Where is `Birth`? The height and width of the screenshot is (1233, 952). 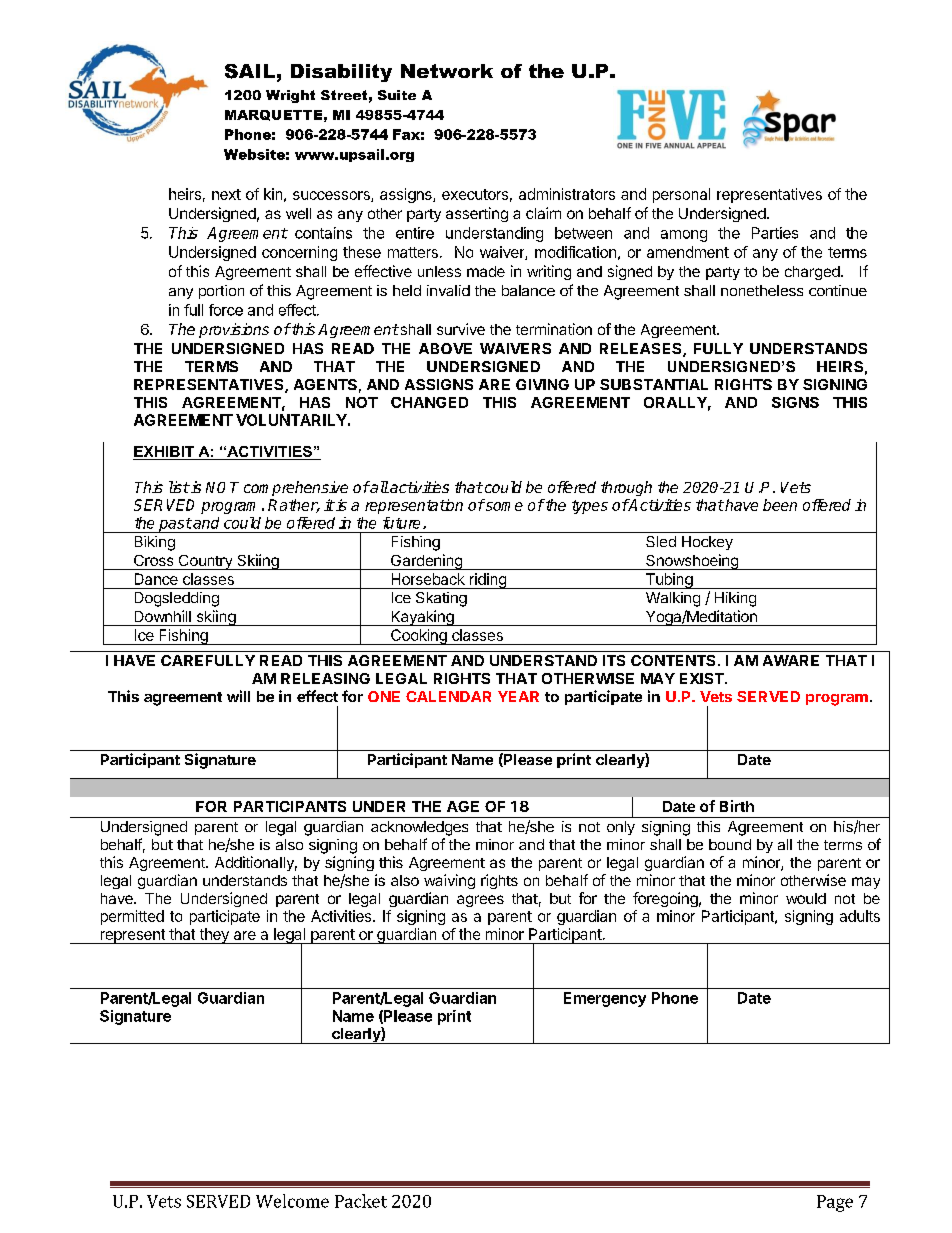
Birth is located at coordinates (737, 806).
